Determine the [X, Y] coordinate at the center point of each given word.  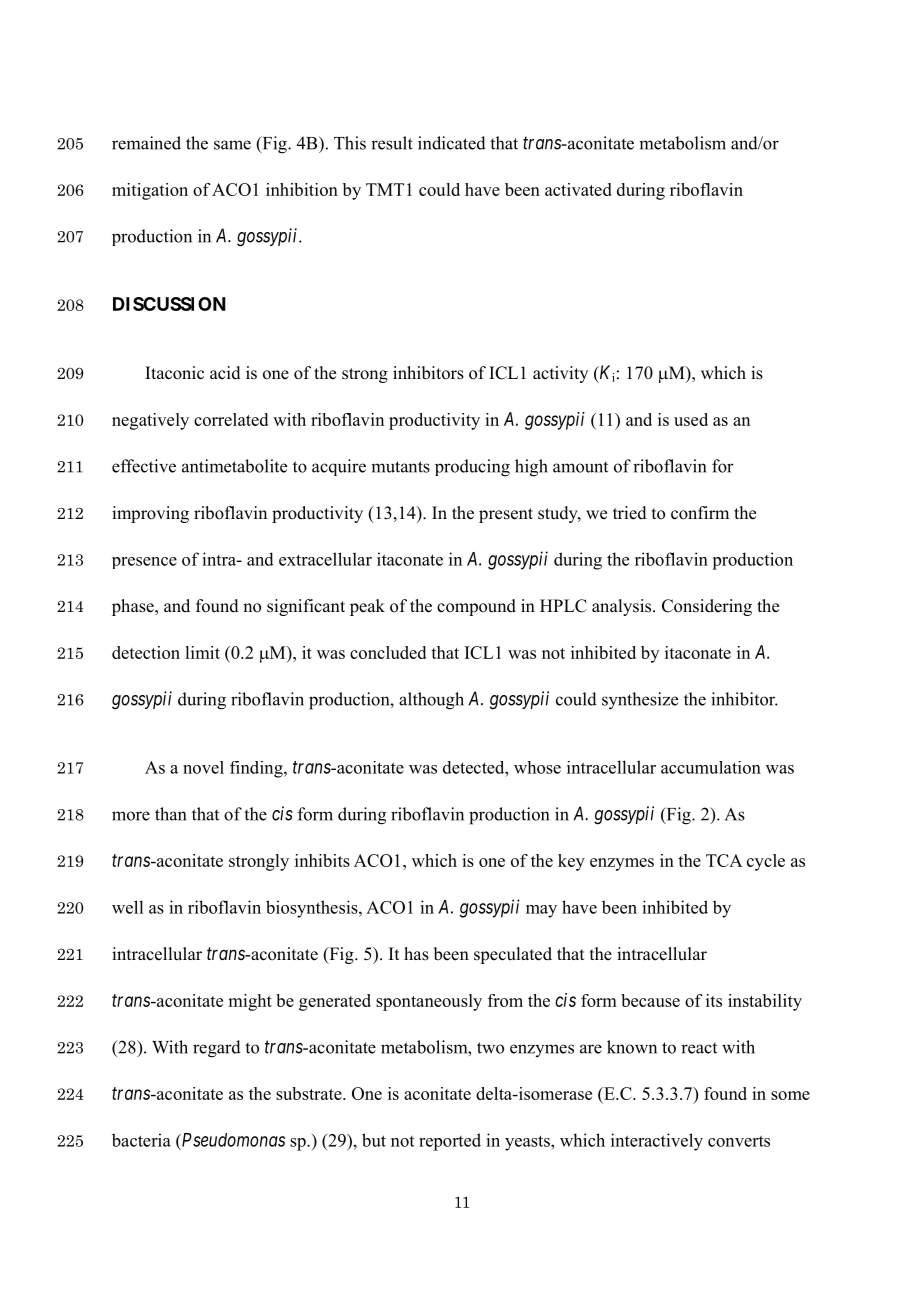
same [232, 145]
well [127, 907]
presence [144, 563]
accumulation [711, 767]
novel [203, 767]
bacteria [141, 1140]
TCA [724, 860]
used [691, 419]
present [506, 515]
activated [578, 189]
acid [225, 373]
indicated [452, 143]
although [431, 701]
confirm [700, 513]
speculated [513, 955]
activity [560, 374]
